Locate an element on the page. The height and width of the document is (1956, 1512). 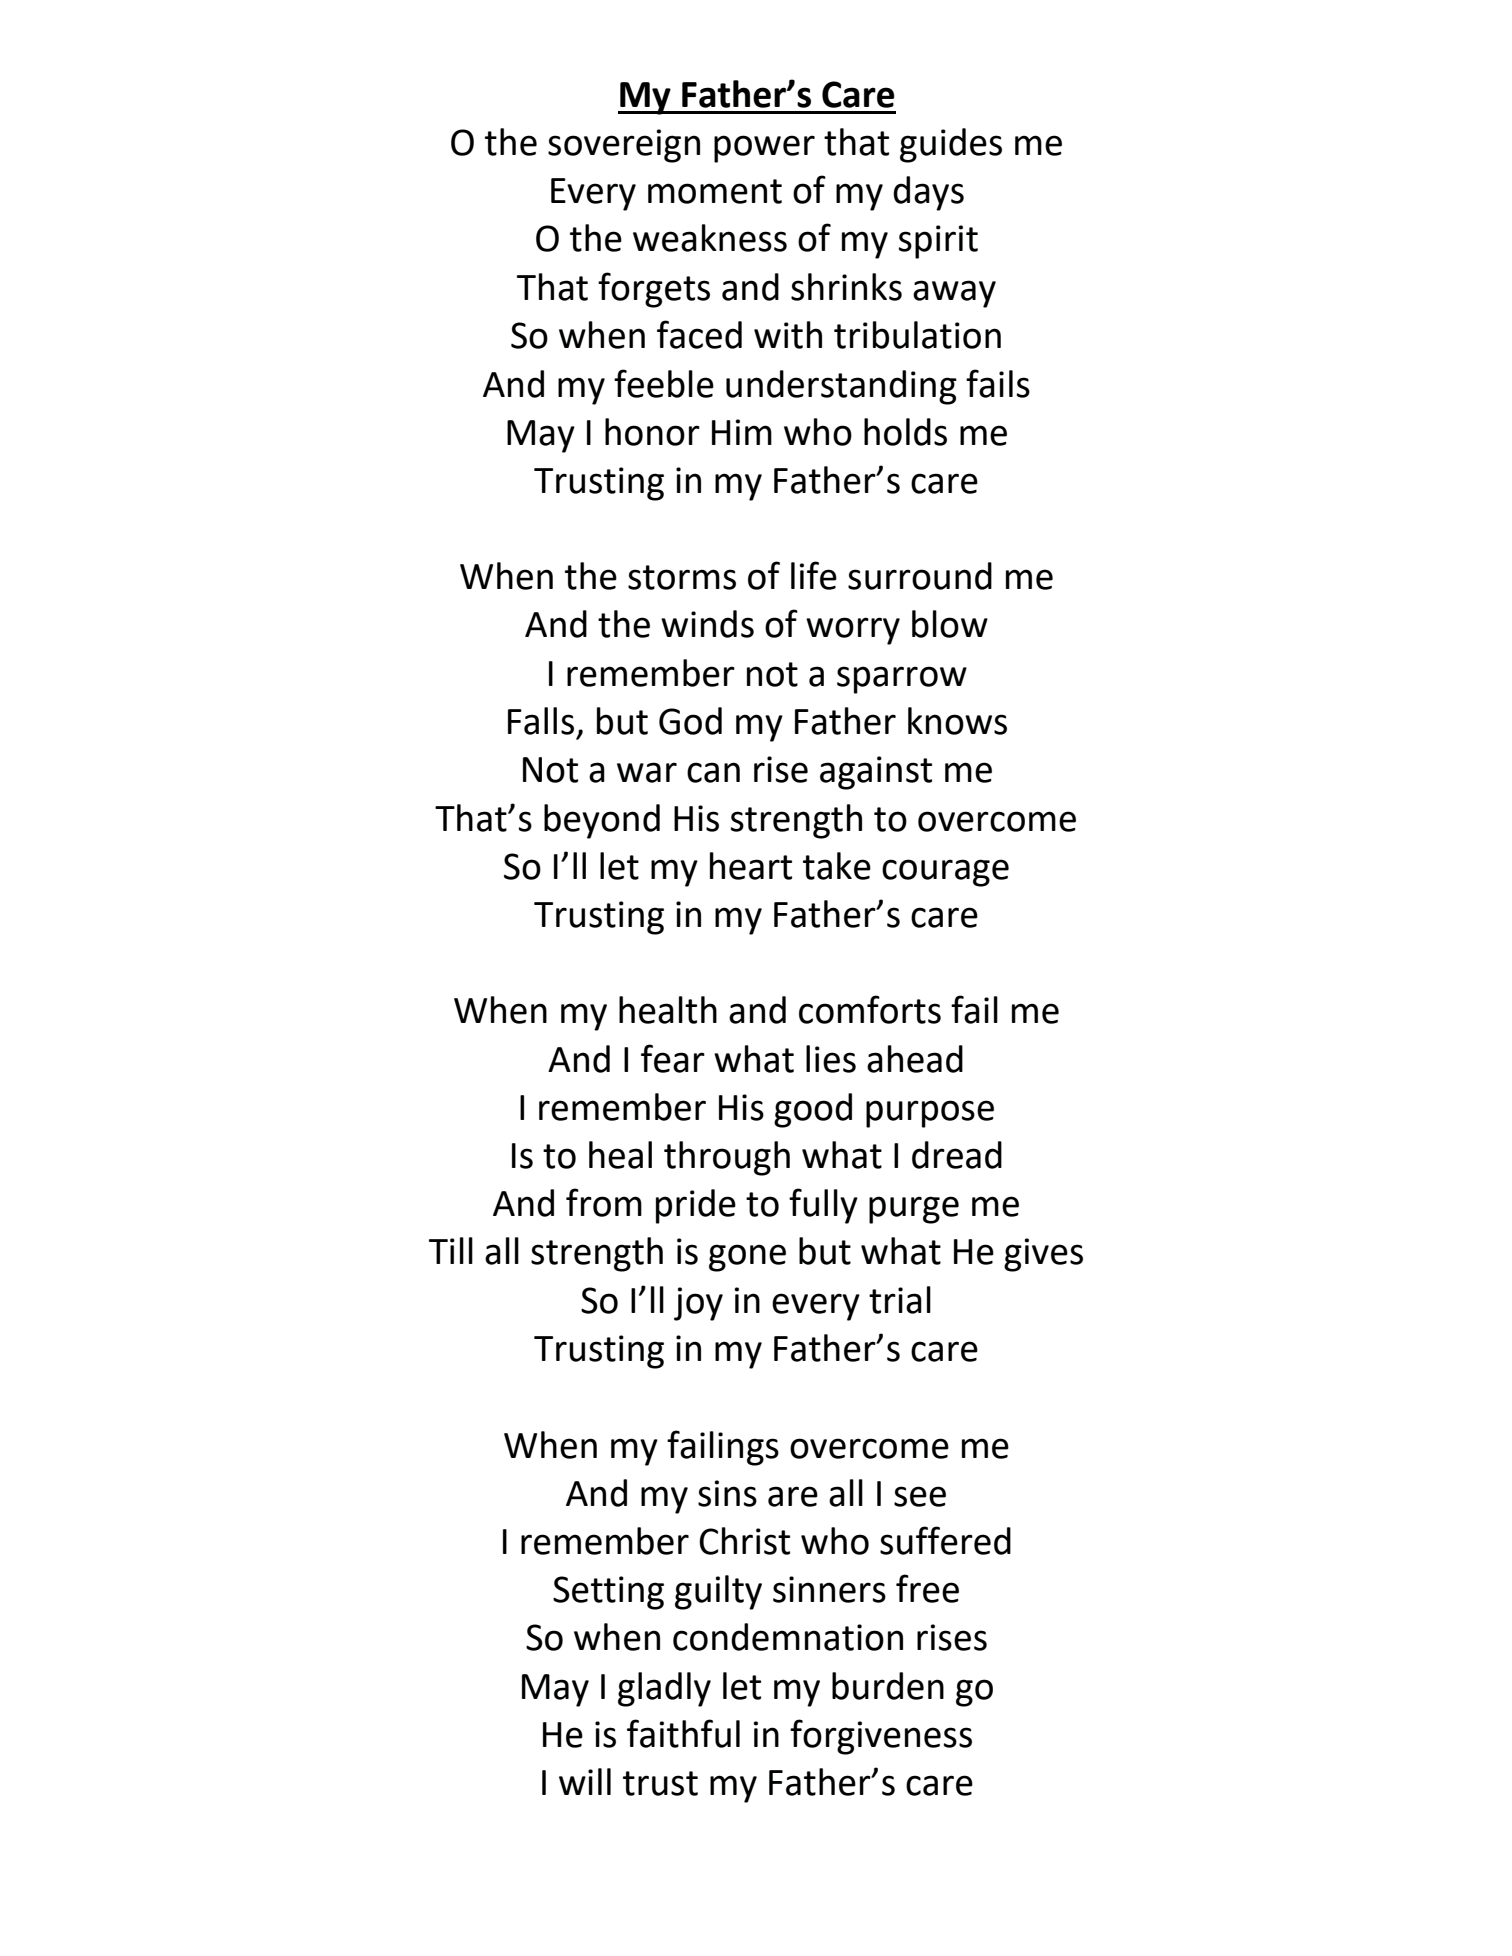
guides is located at coordinates (951, 145).
